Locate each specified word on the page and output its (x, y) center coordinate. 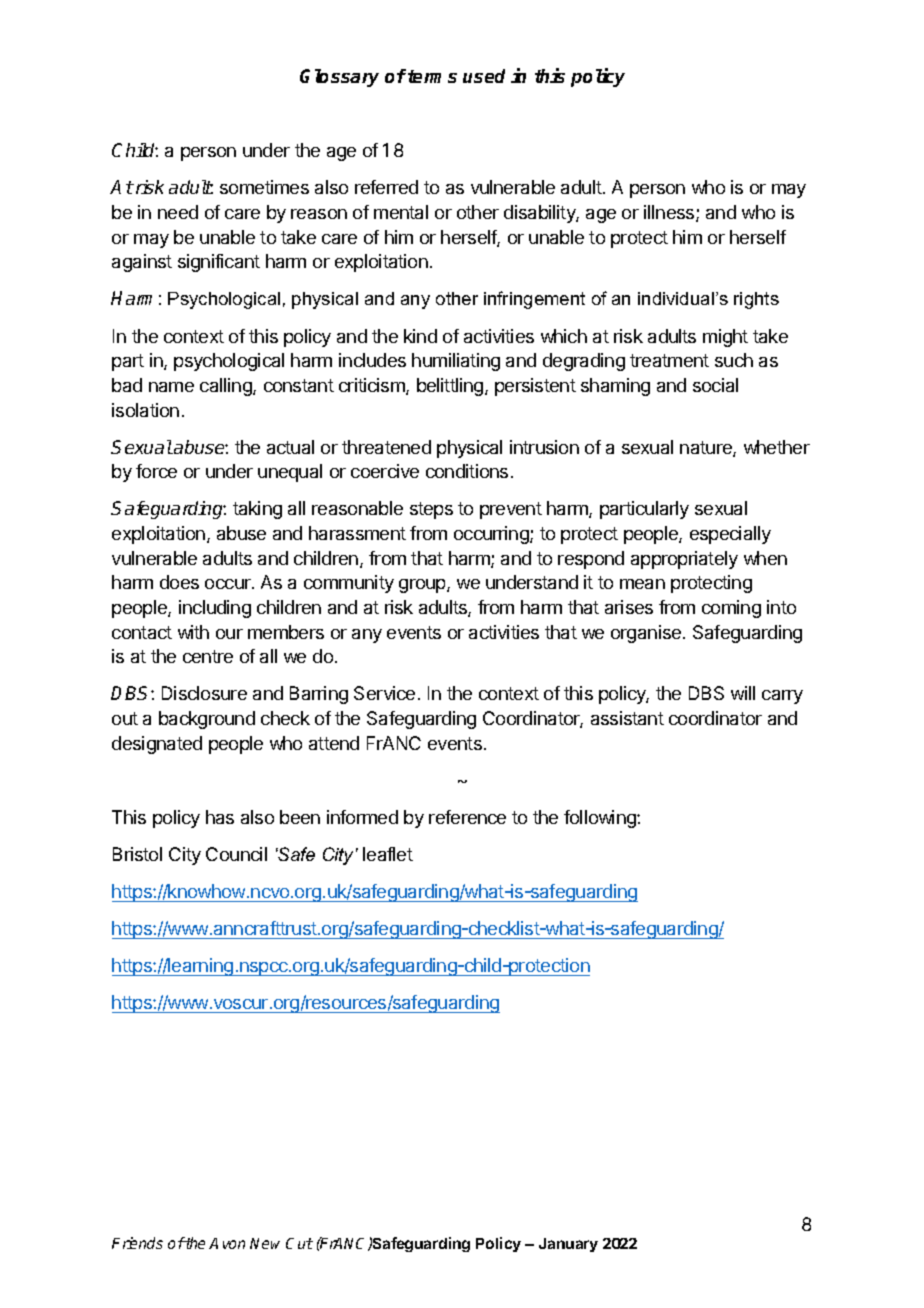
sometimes (264, 187)
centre (208, 656)
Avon (227, 1243)
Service (384, 693)
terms (432, 76)
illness (670, 213)
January (568, 1245)
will (743, 693)
